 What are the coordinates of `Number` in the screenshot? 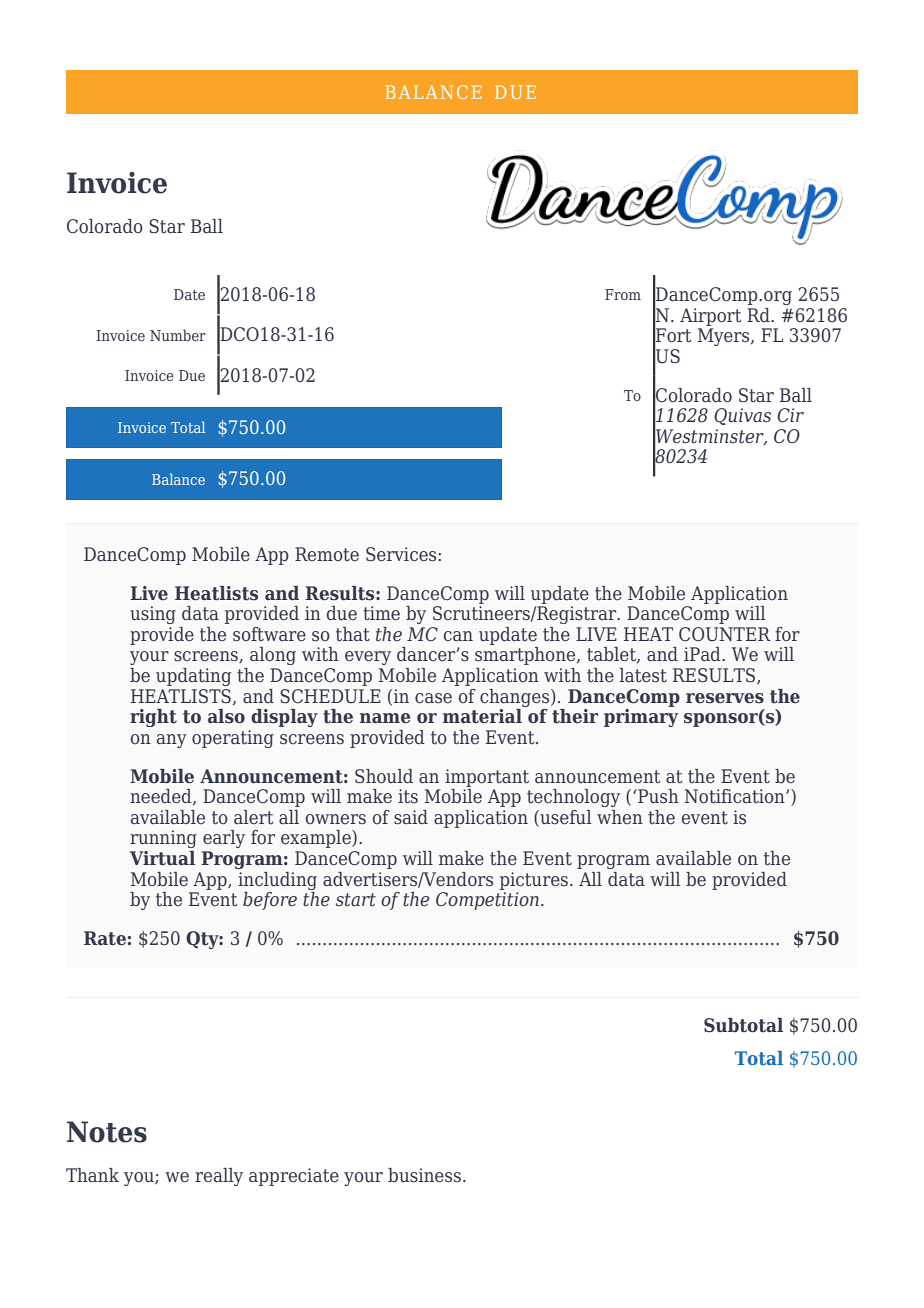 It's located at (178, 335).
